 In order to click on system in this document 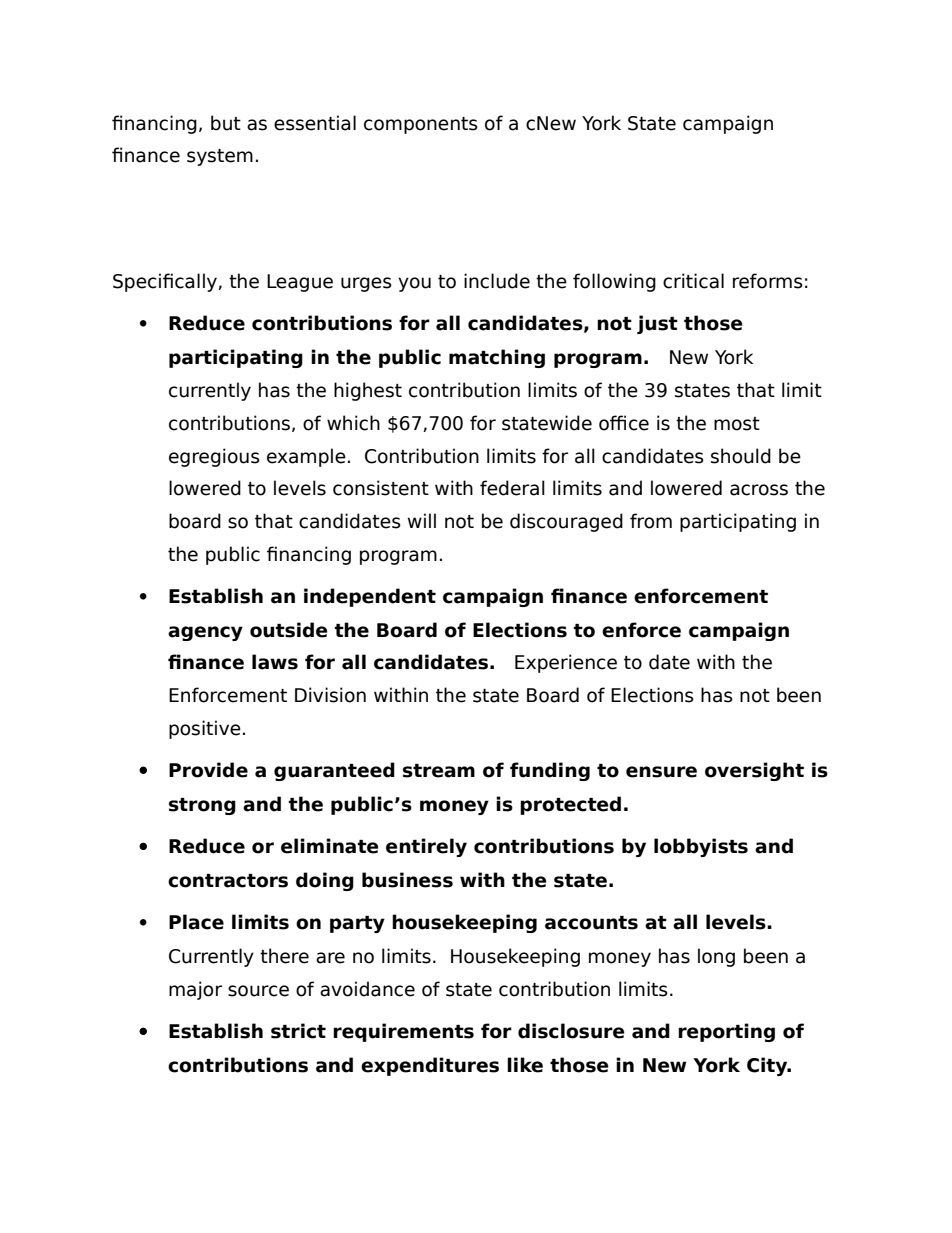, I will do `click(220, 157)`.
